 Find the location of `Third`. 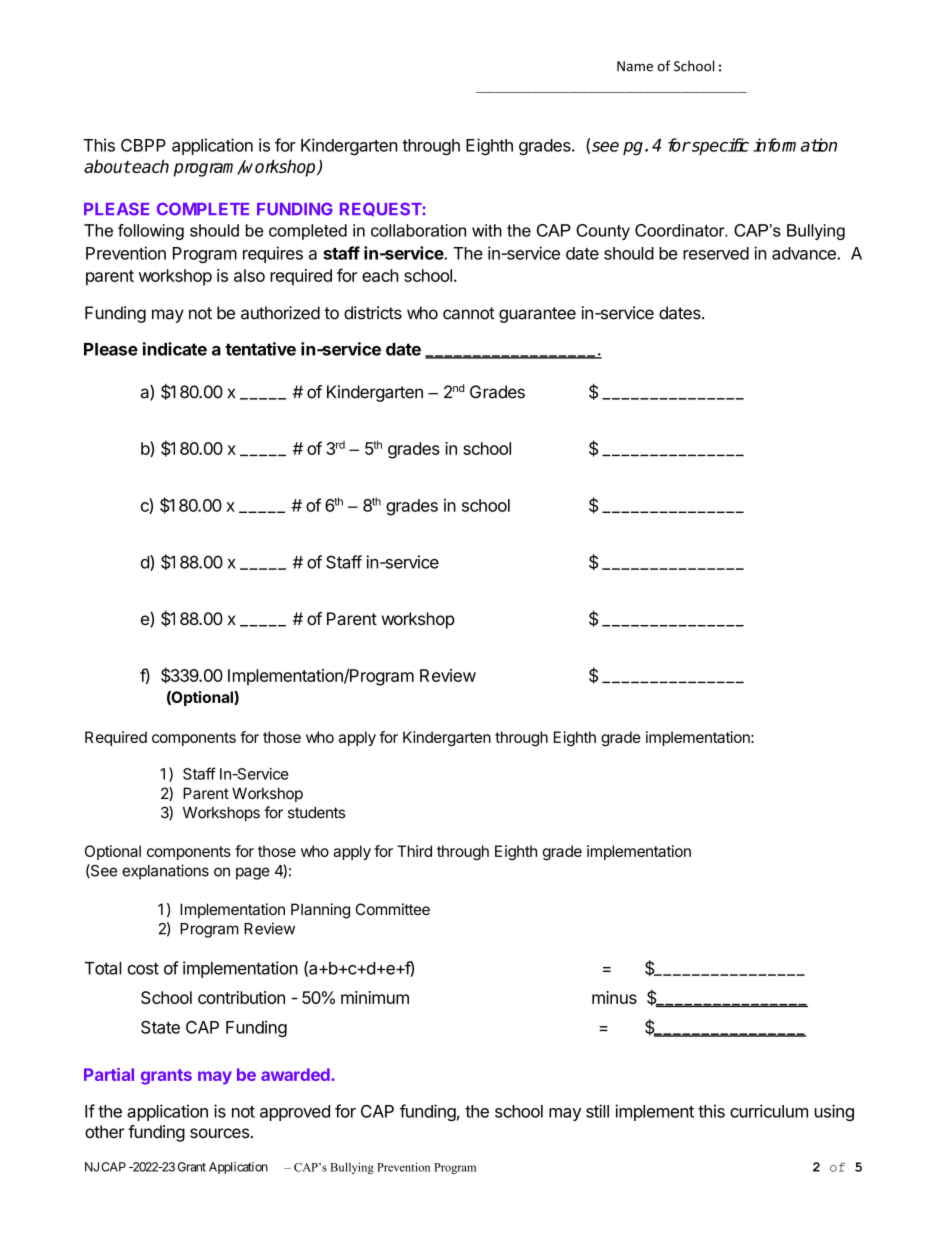

Third is located at coordinates (414, 851).
